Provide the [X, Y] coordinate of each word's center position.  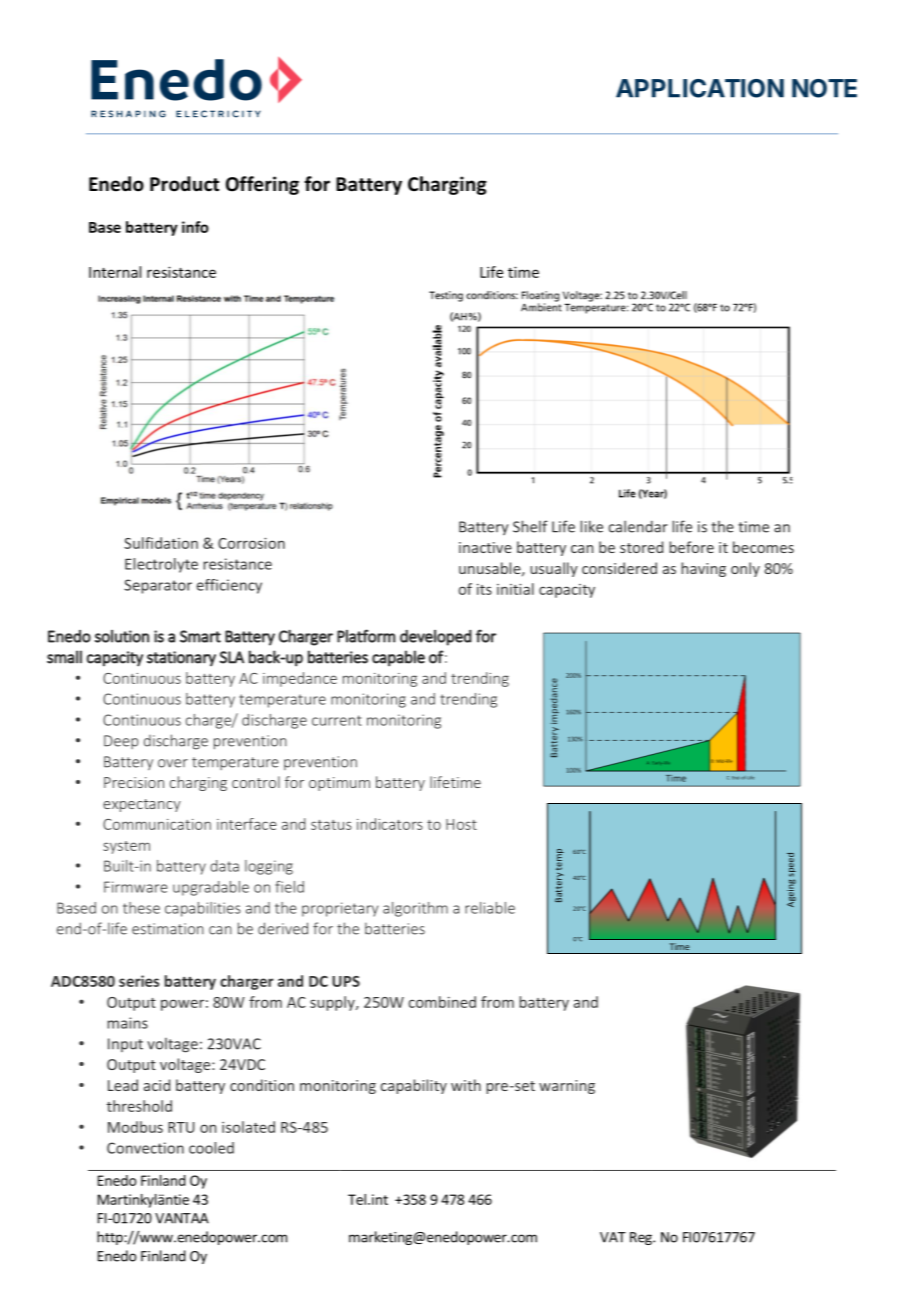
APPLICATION [700, 88]
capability [414, 1086]
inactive [485, 547]
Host [461, 824]
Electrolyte [161, 565]
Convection [145, 1148]
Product [184, 184]
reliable [490, 908]
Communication [157, 824]
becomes [763, 547]
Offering [262, 185]
